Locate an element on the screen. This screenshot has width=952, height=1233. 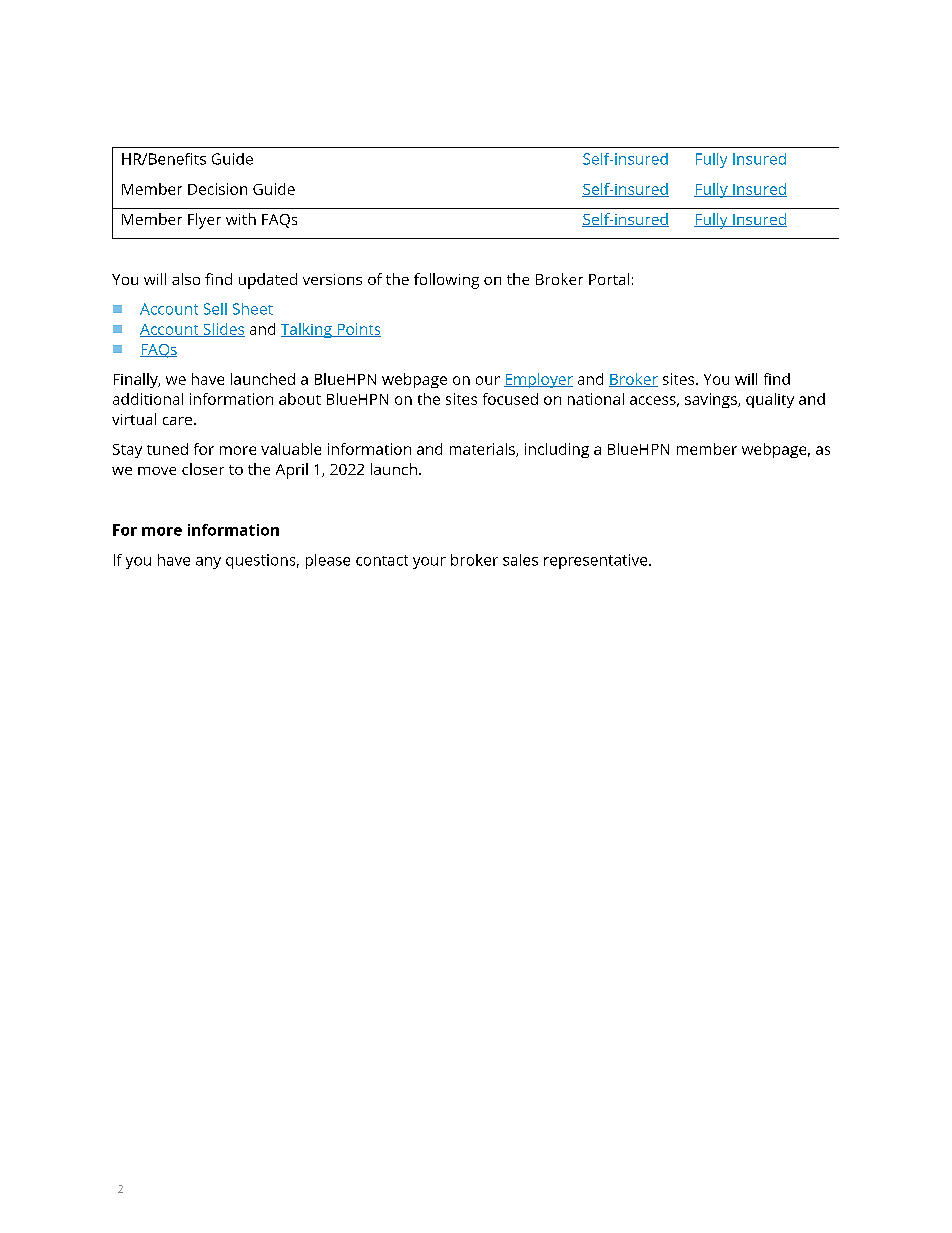
any is located at coordinates (208, 563).
